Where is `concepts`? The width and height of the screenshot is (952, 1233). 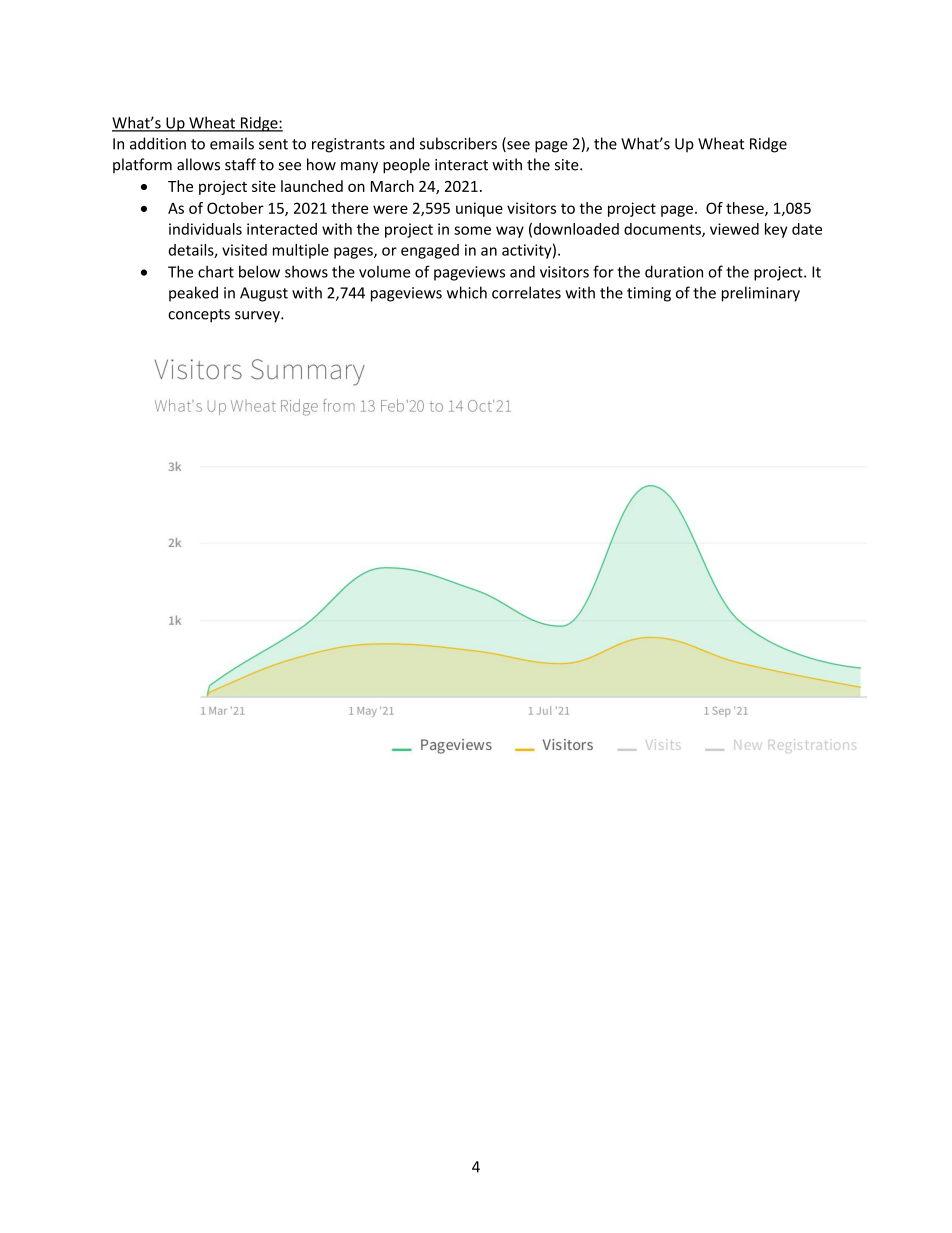 concepts is located at coordinates (199, 316).
